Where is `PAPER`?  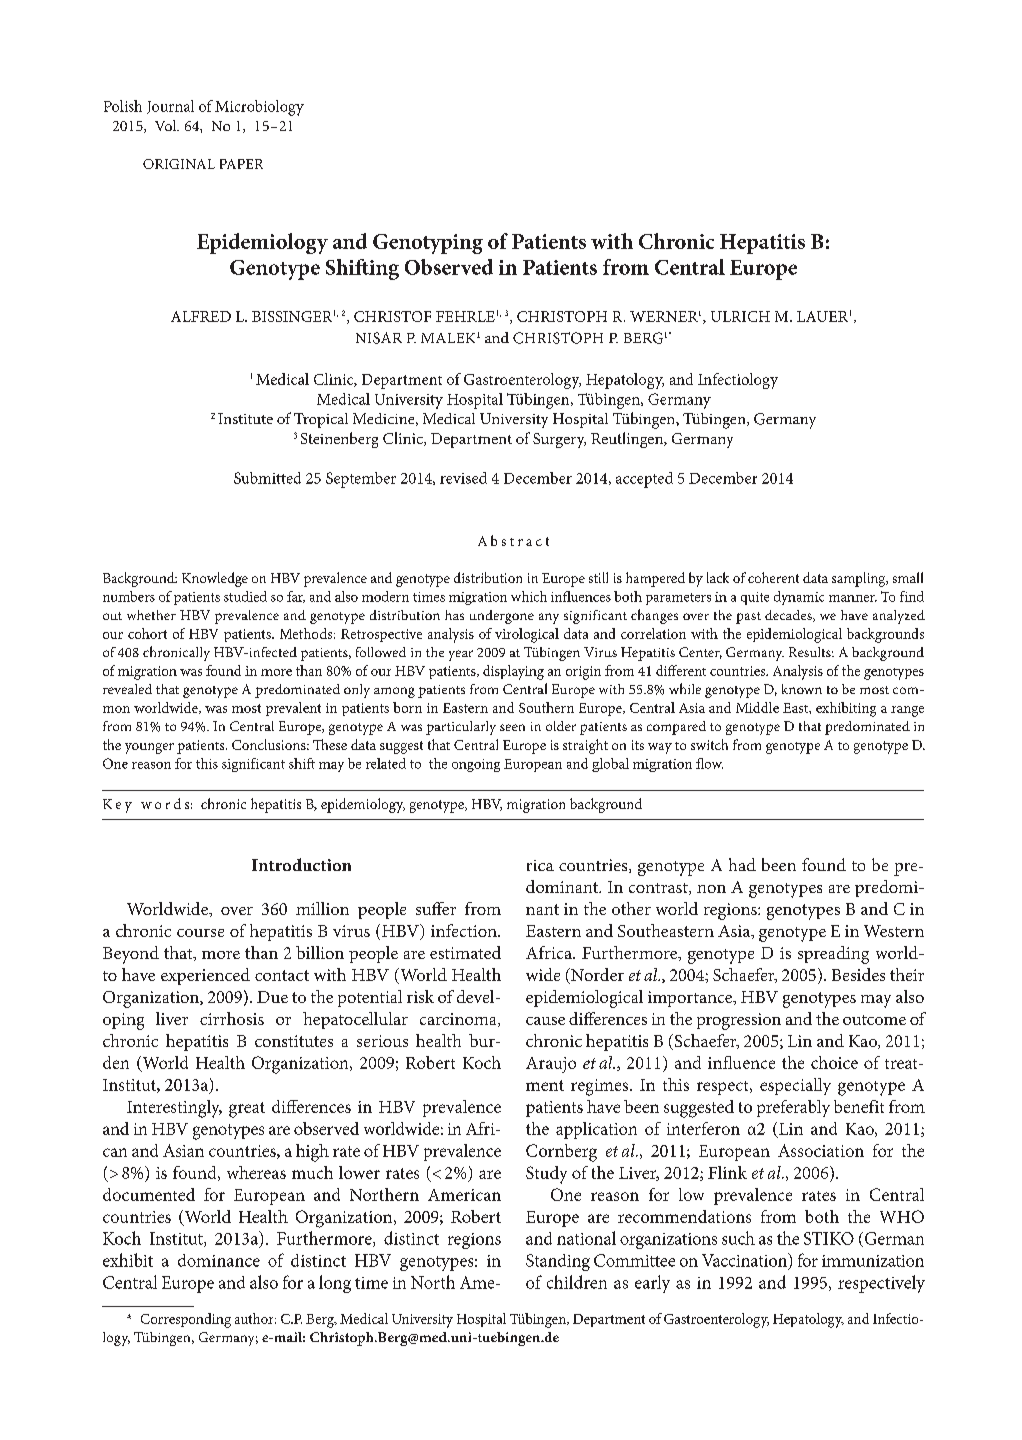 PAPER is located at coordinates (241, 164).
